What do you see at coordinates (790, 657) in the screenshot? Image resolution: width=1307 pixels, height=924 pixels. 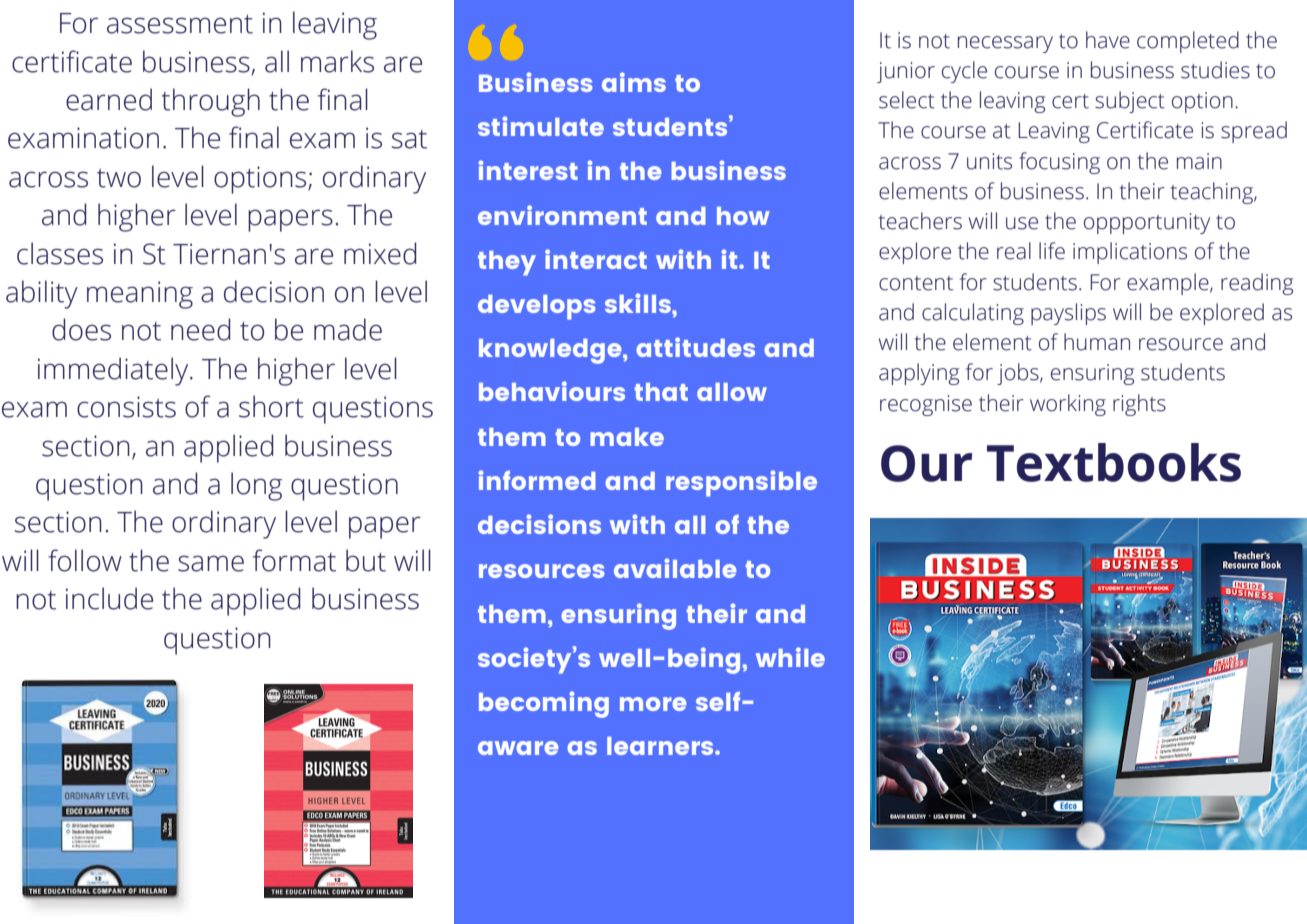 I see `while` at bounding box center [790, 657].
